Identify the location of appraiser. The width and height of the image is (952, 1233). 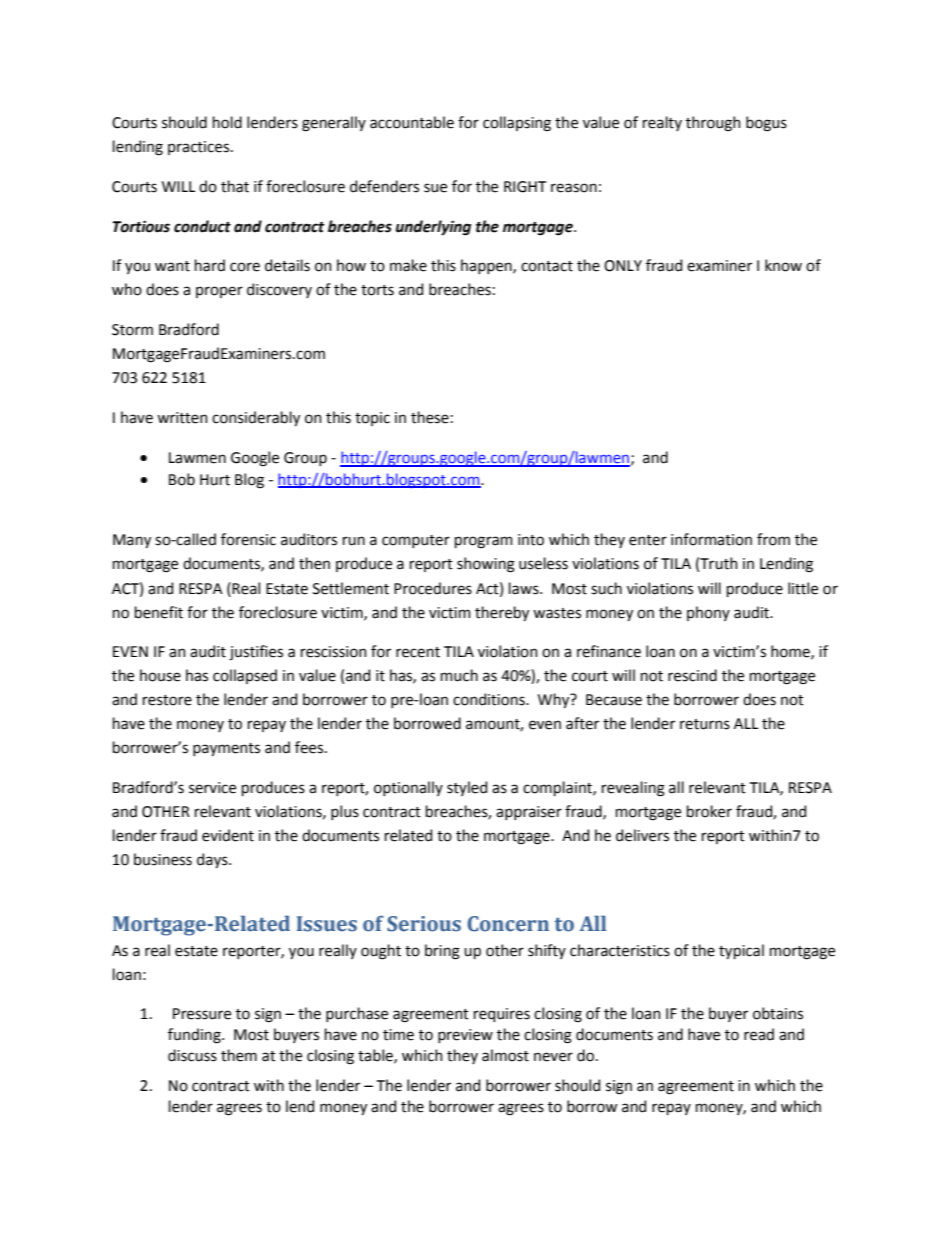
(529, 813).
